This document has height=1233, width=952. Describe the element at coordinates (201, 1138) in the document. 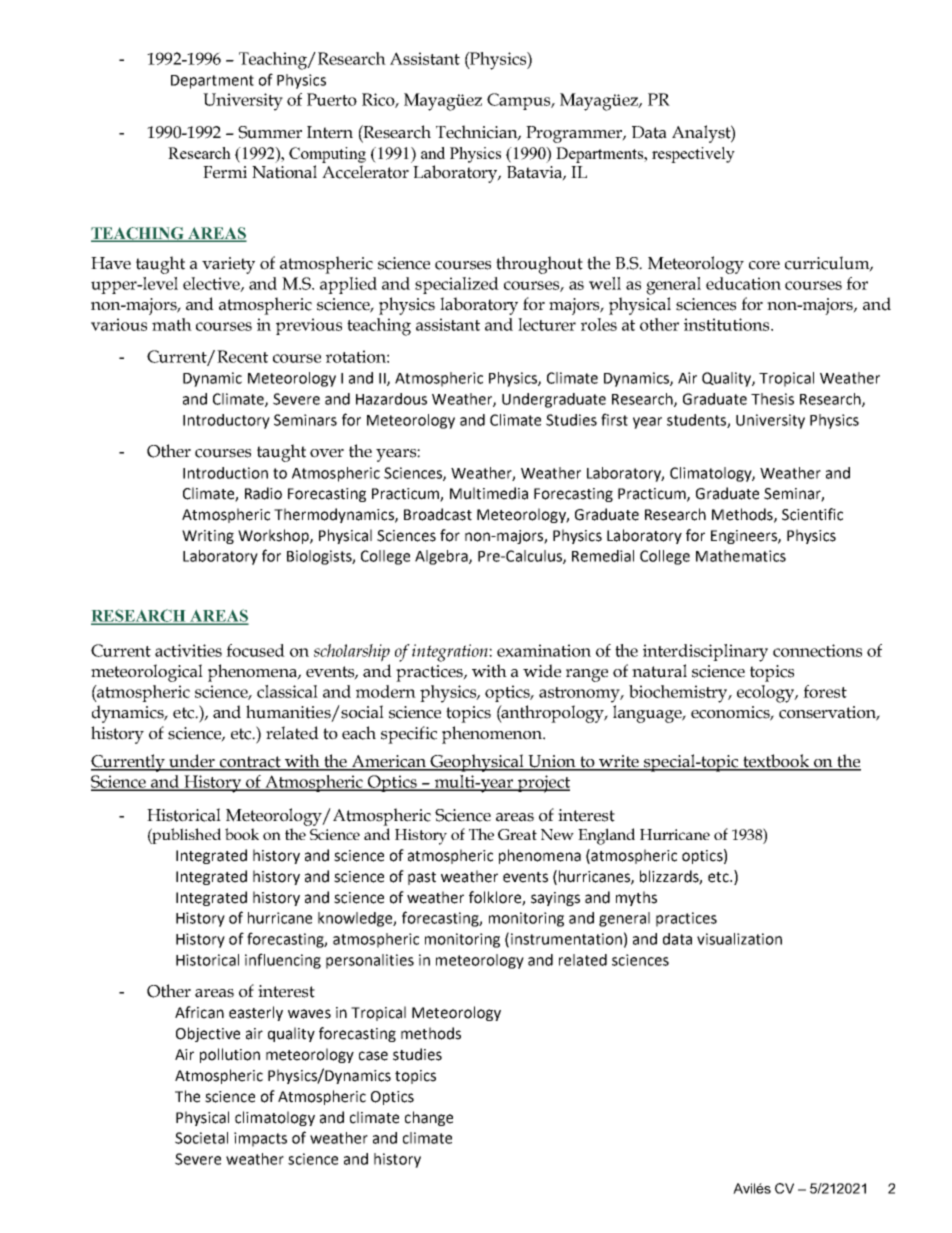

I see `Societal` at that location.
